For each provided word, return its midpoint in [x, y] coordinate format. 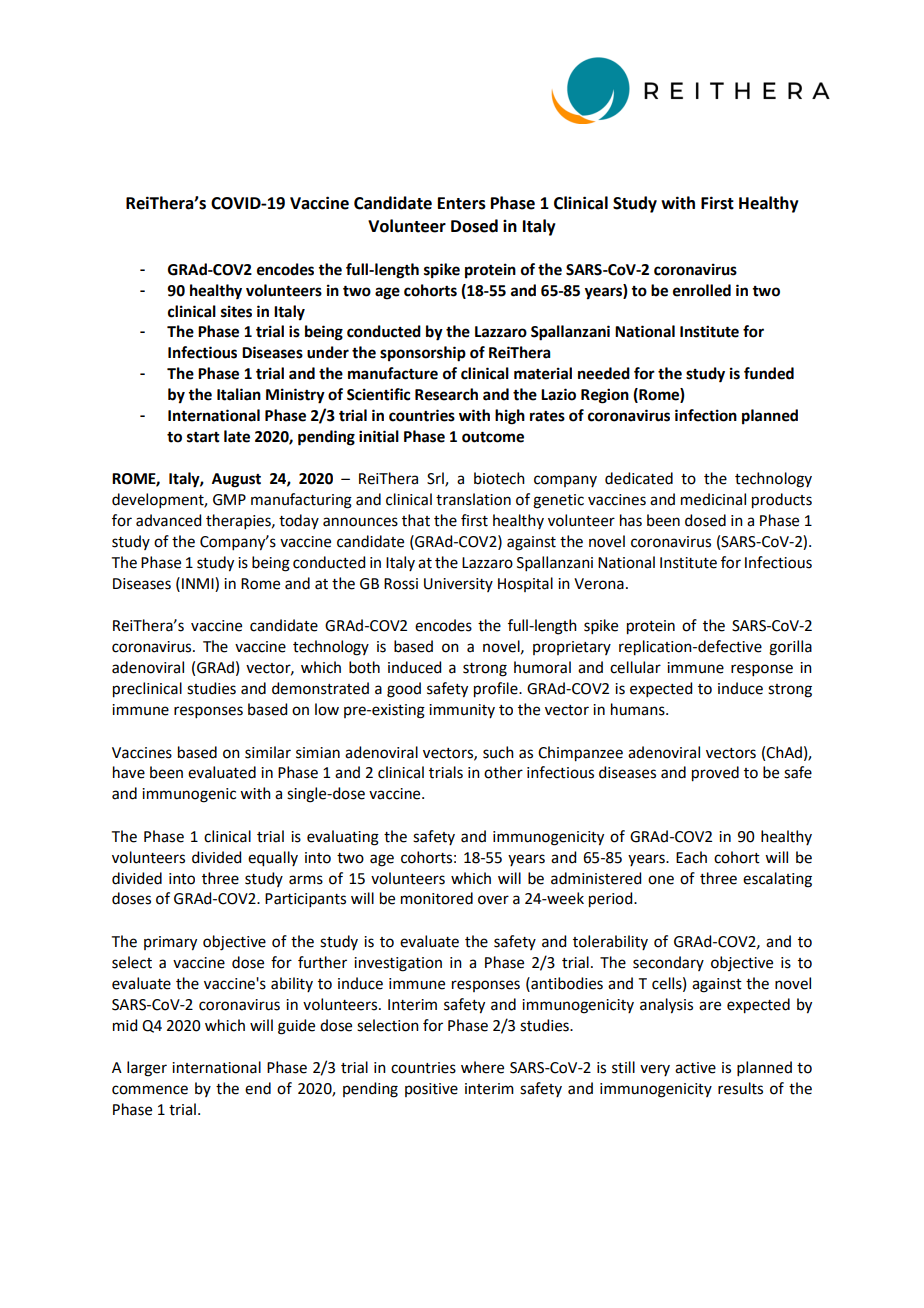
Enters [462, 203]
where [482, 1067]
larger [147, 1069]
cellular [635, 667]
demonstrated [320, 688]
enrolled [702, 290]
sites [236, 311]
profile [497, 690]
